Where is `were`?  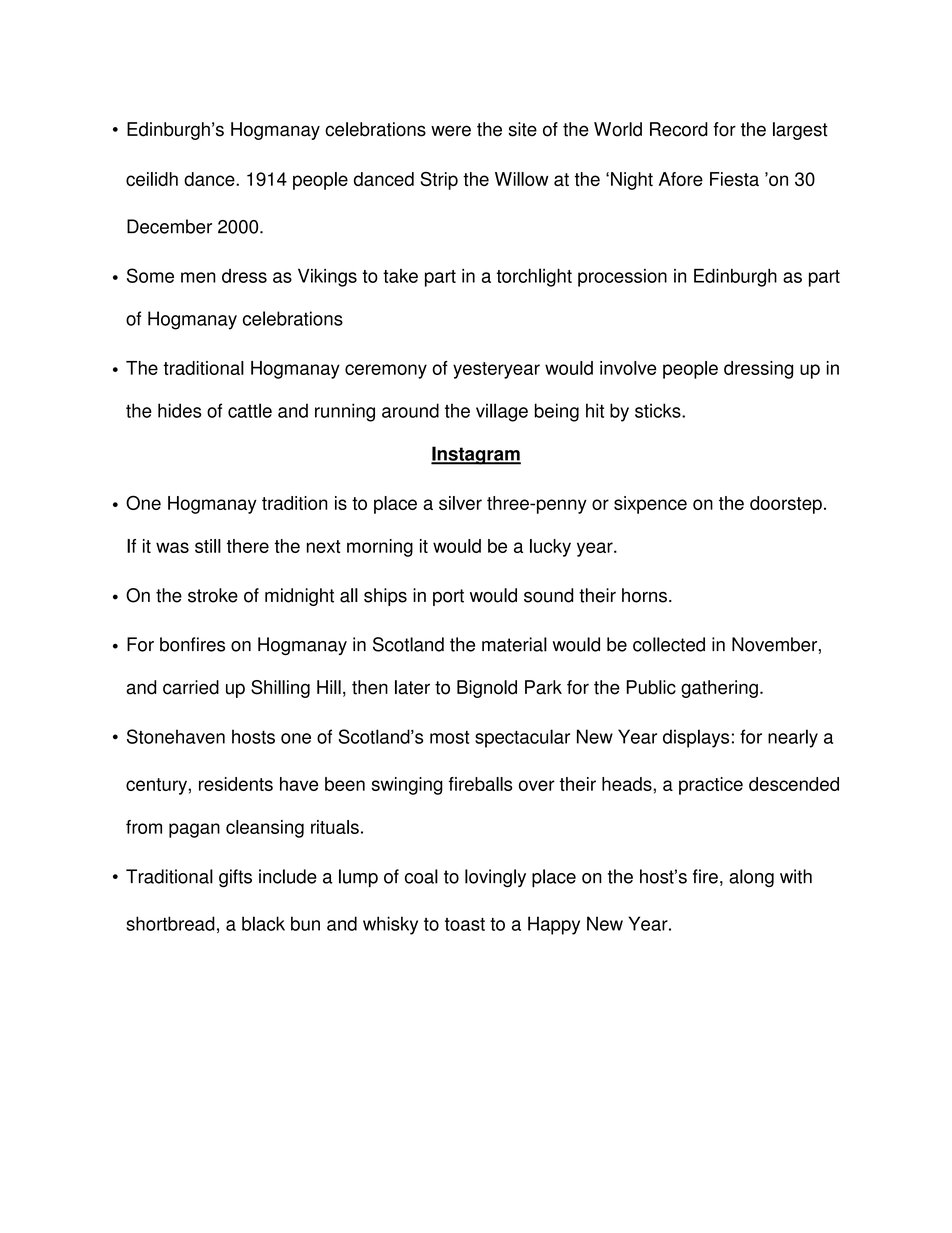
were is located at coordinates (451, 131).
